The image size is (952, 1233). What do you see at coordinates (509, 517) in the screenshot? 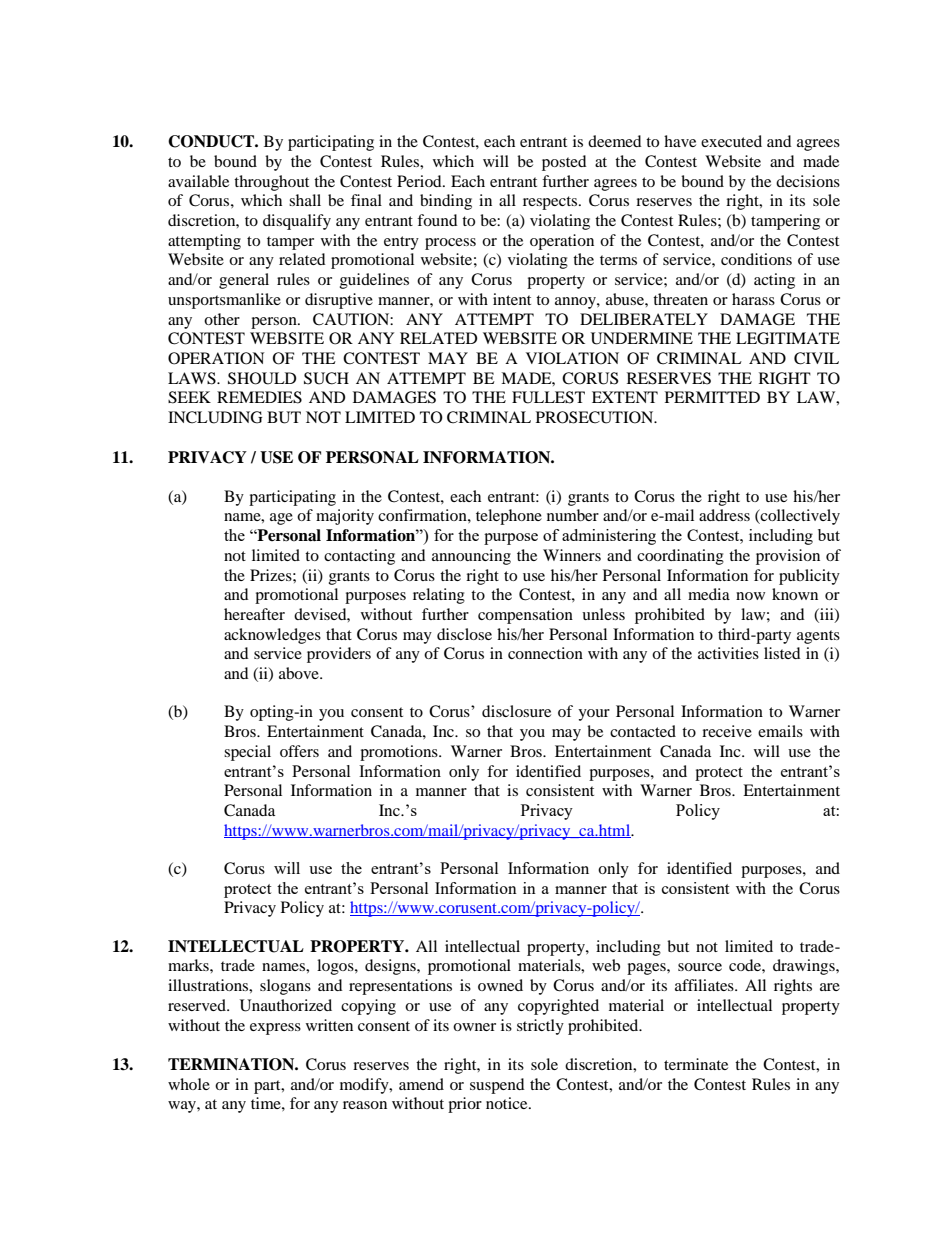
I see `telephone` at bounding box center [509, 517].
